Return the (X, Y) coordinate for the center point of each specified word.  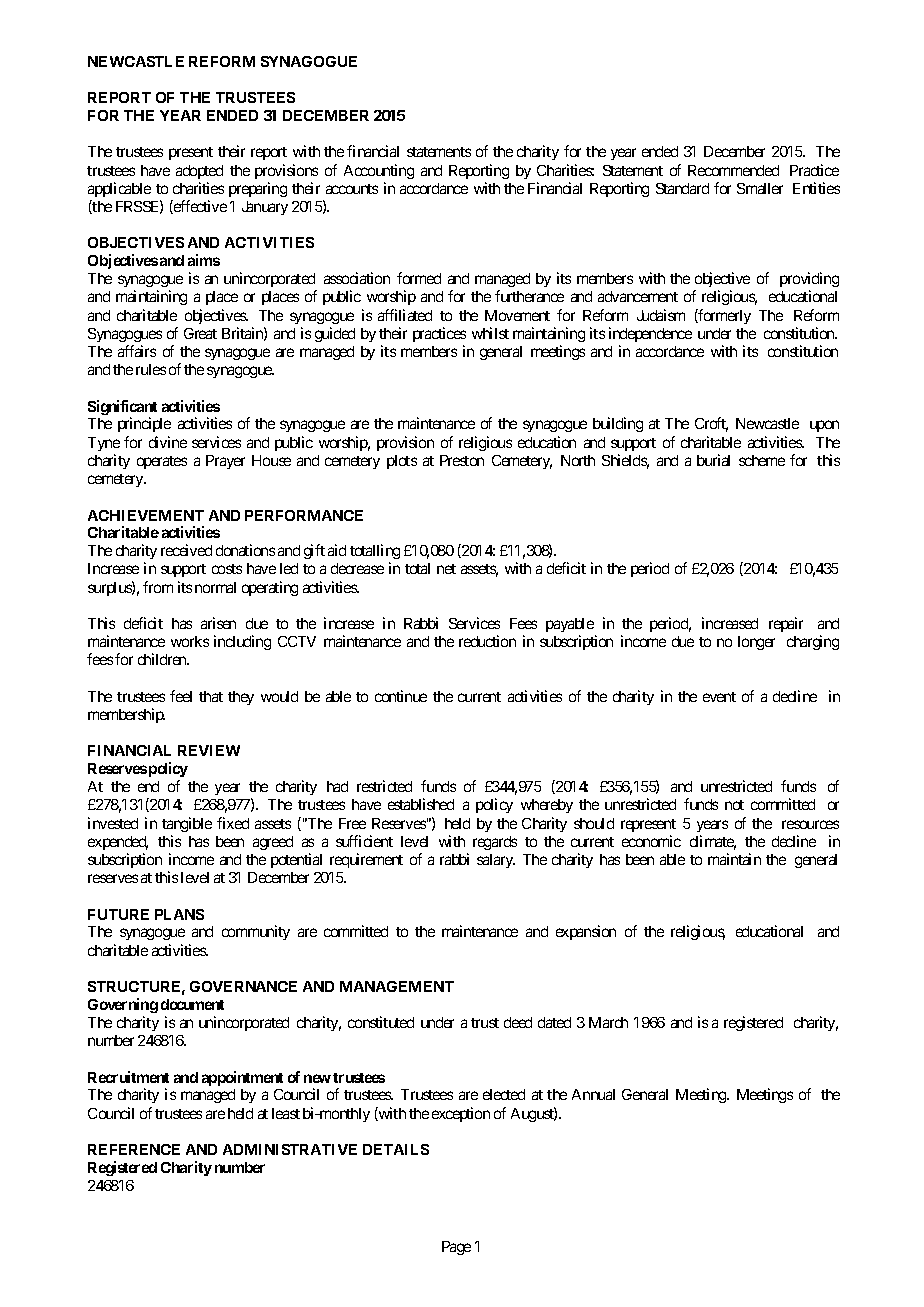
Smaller (760, 188)
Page (456, 1248)
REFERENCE (134, 1149)
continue (401, 696)
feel (181, 696)
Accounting (379, 171)
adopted (199, 172)
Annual (593, 1094)
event (719, 697)
